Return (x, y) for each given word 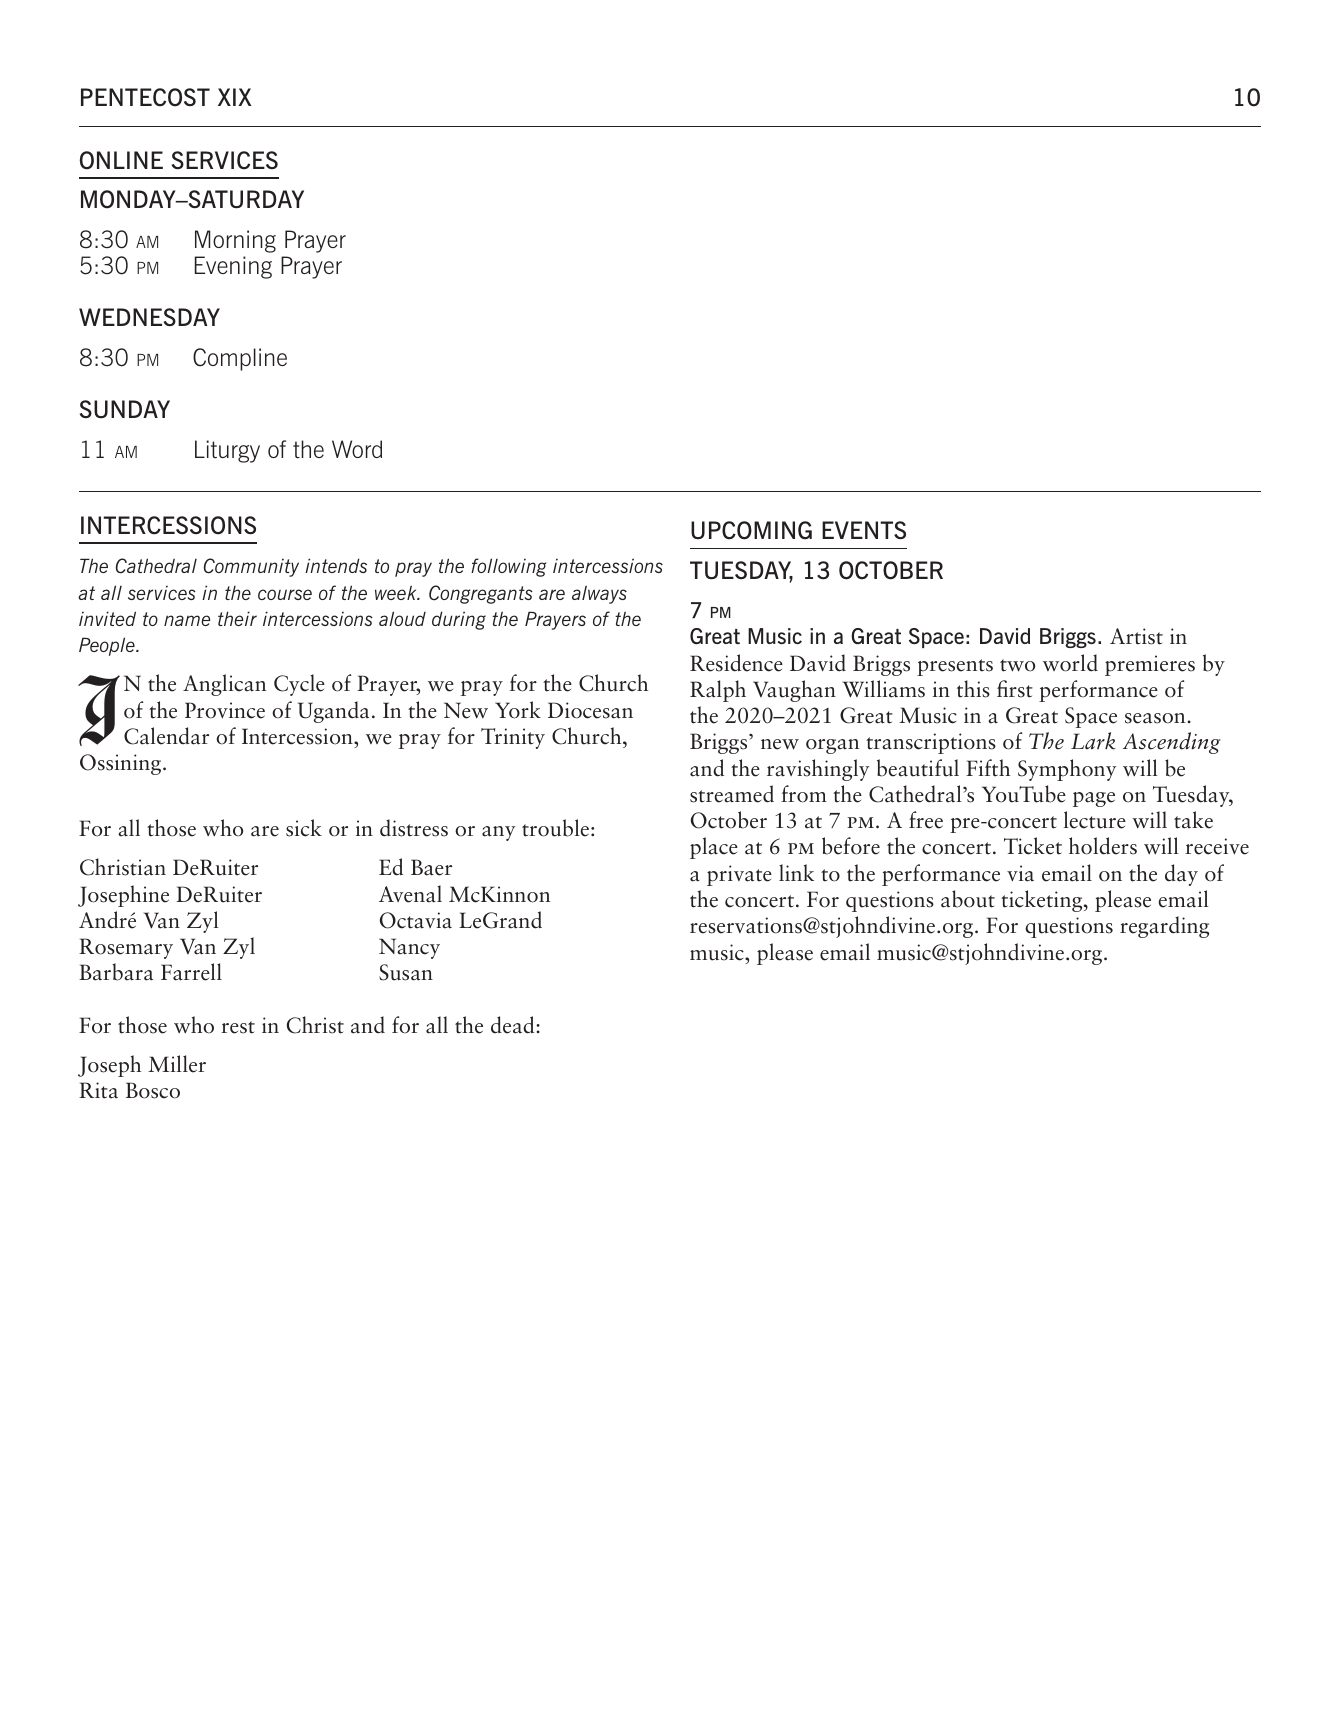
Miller (177, 1064)
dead (514, 1025)
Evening (233, 267)
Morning (235, 241)
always (599, 594)
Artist (1136, 636)
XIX (235, 97)
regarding (1164, 927)
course (285, 594)
